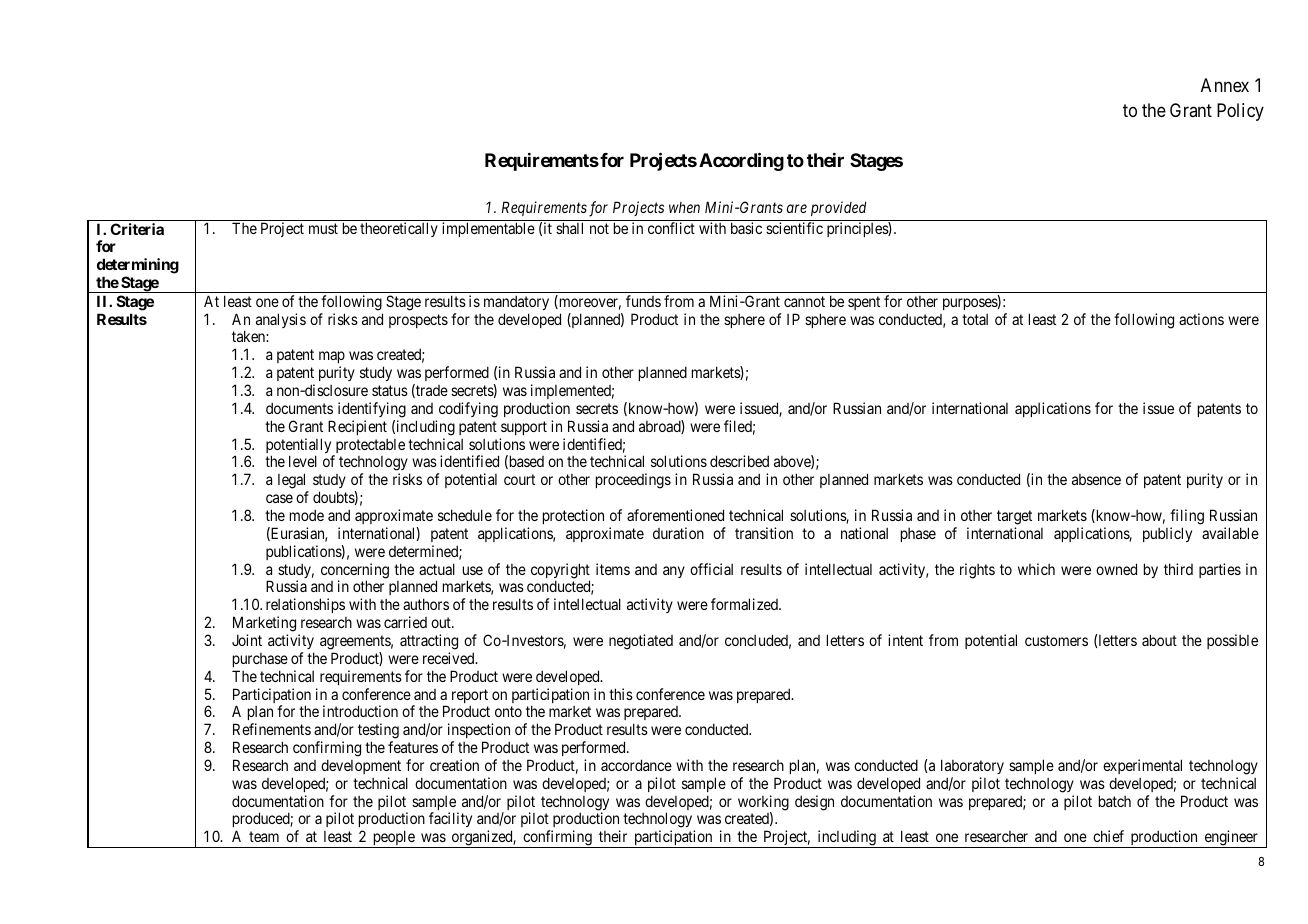 This image has width=1308, height=924. Describe the element at coordinates (763, 804) in the image. I see `working` at that location.
